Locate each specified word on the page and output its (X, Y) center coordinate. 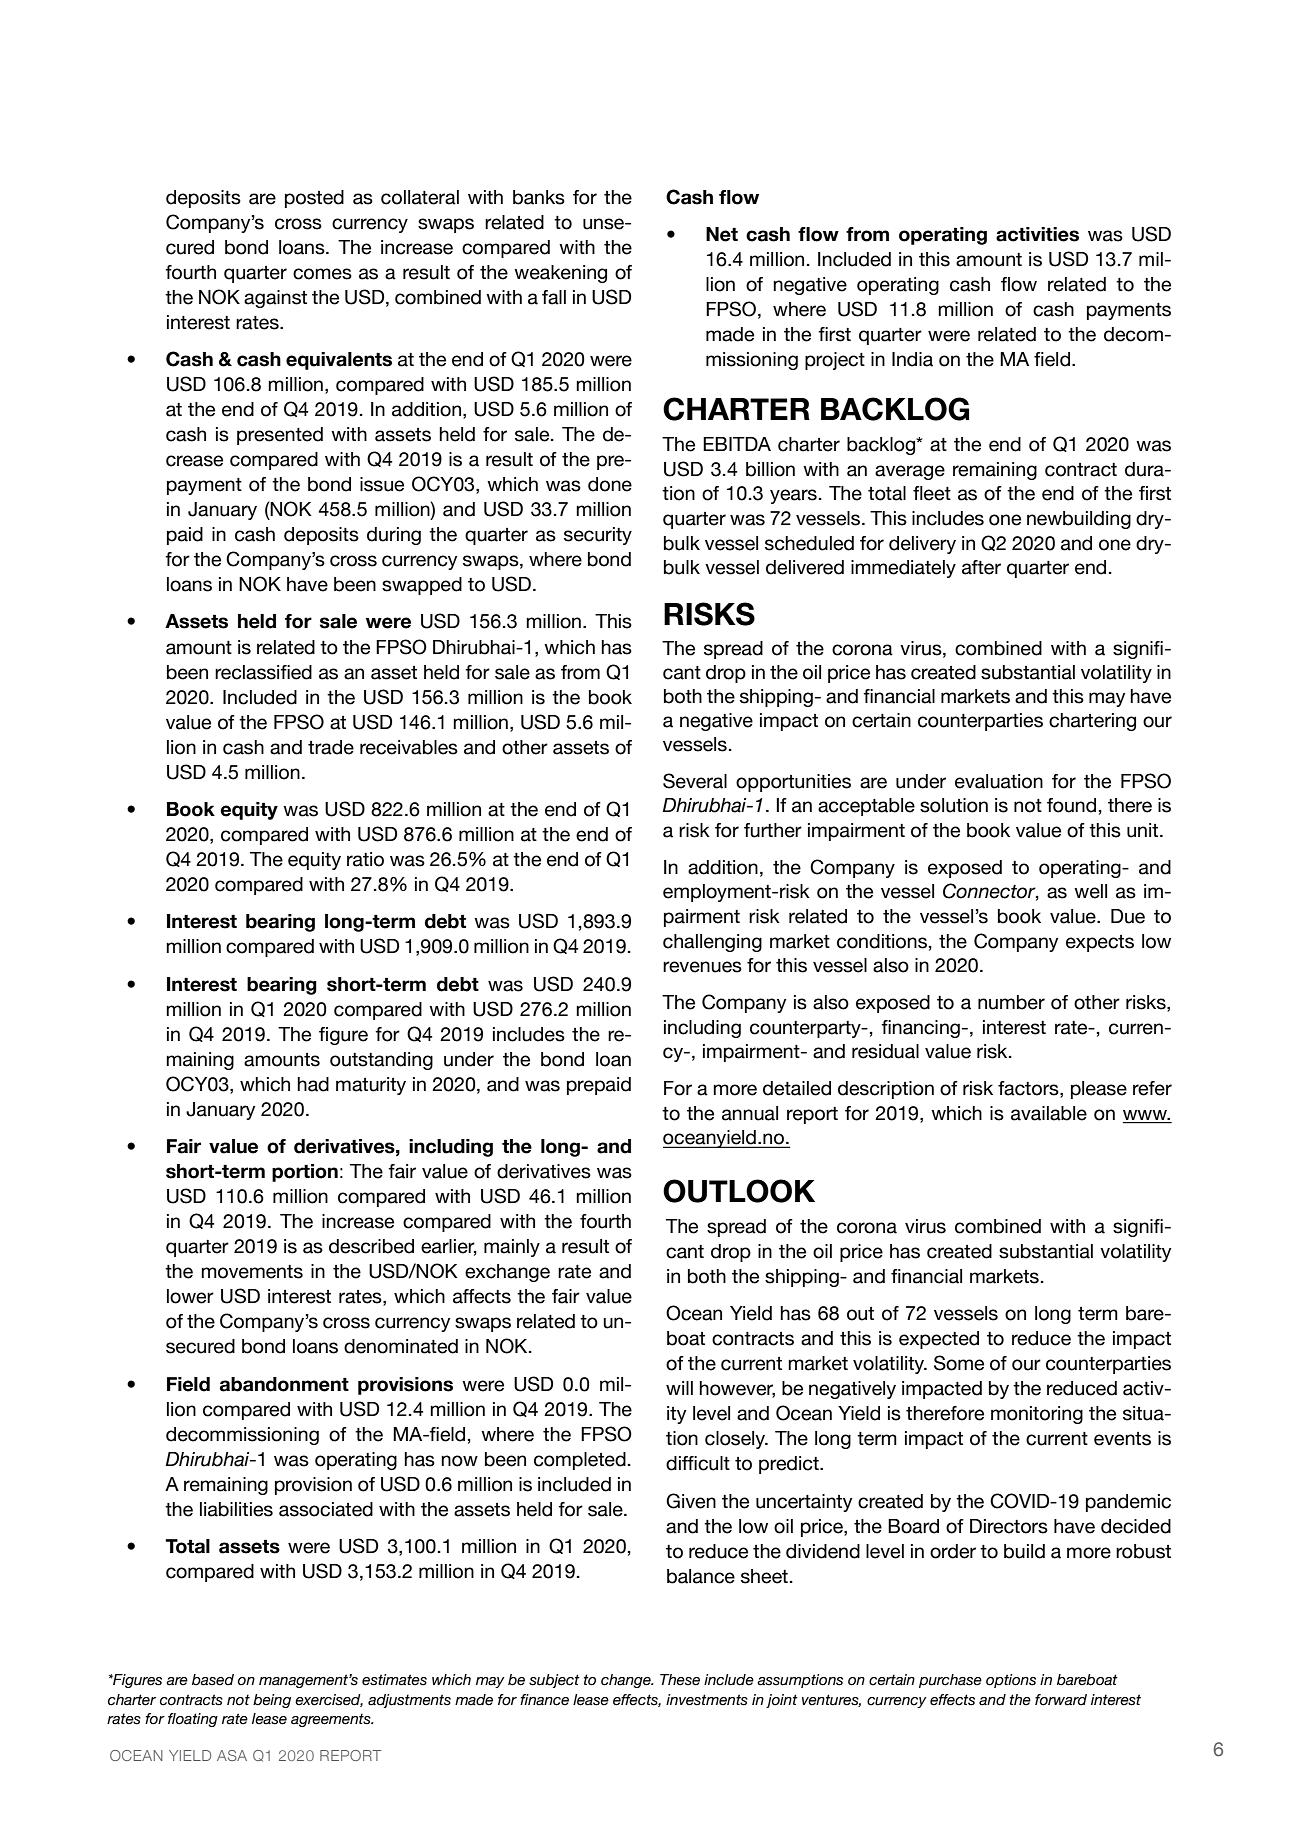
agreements (332, 1720)
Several (695, 781)
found (1071, 805)
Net (722, 234)
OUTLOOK (739, 1191)
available (1049, 1113)
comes (322, 274)
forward (1061, 1700)
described (371, 1246)
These (680, 1680)
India (912, 359)
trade (331, 747)
